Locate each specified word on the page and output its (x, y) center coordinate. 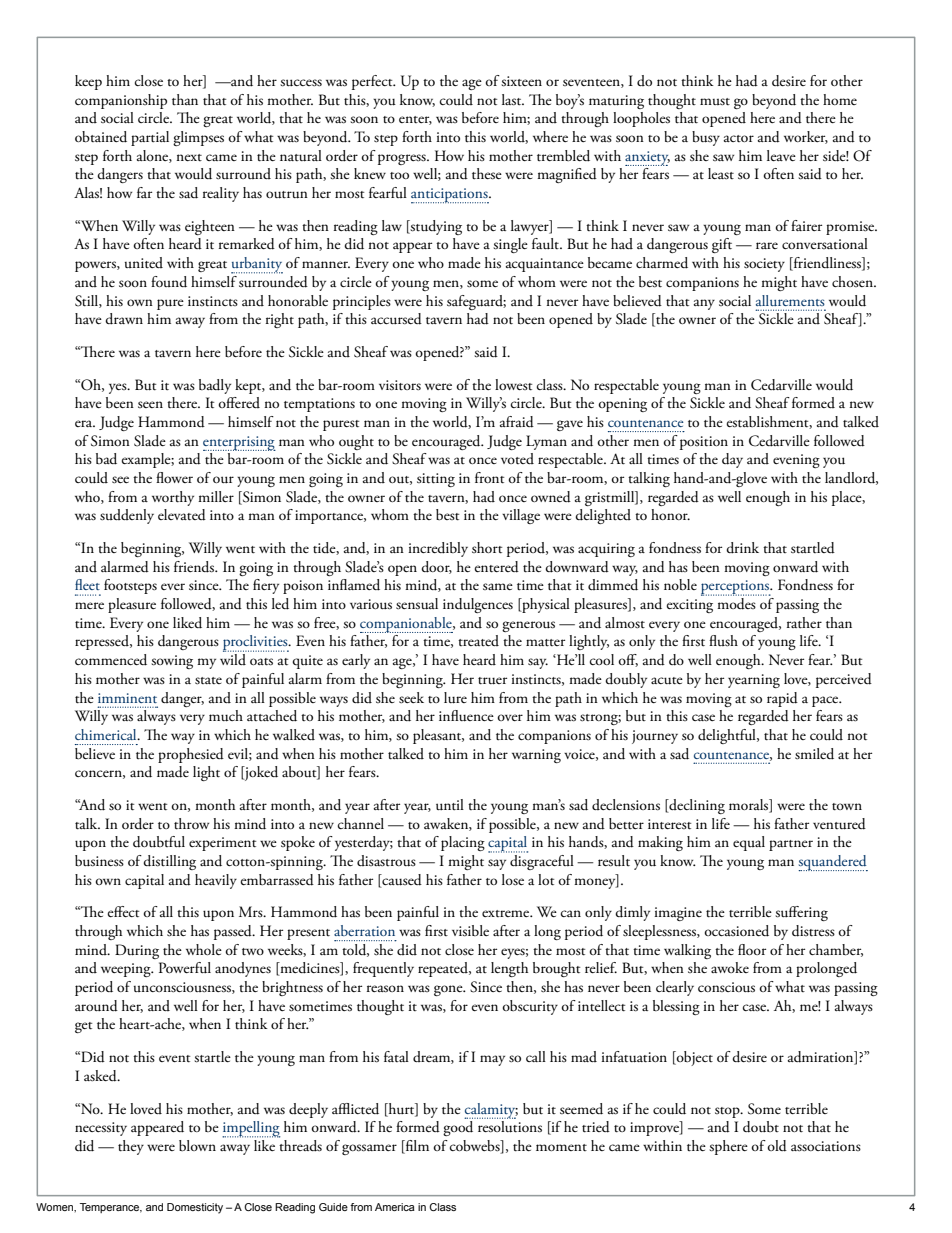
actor (739, 138)
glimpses (198, 138)
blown (197, 1145)
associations (826, 1146)
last (513, 100)
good (458, 1128)
